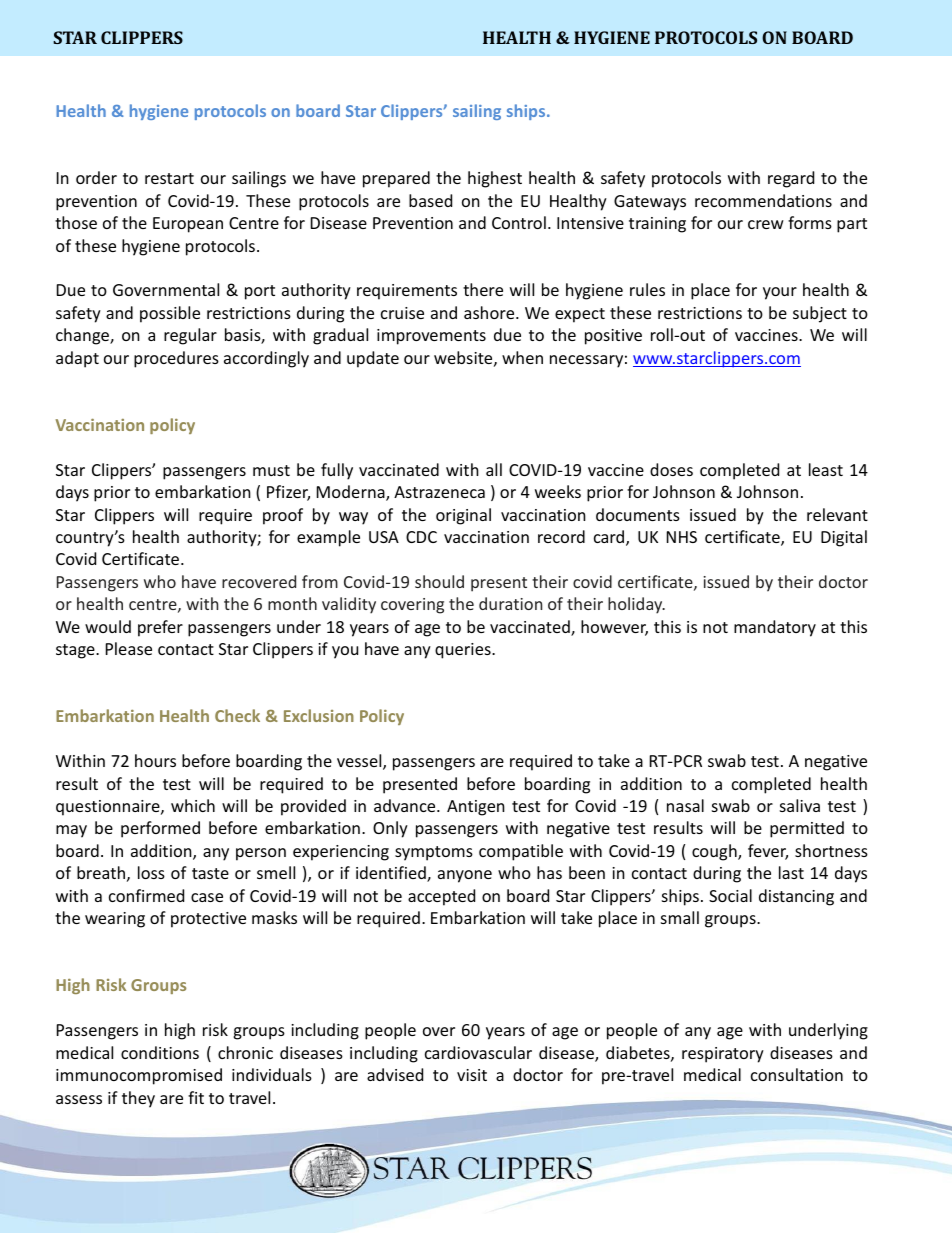 The height and width of the document is (1233, 952). Describe the element at coordinates (160, 628) in the document. I see `prefer` at that location.
